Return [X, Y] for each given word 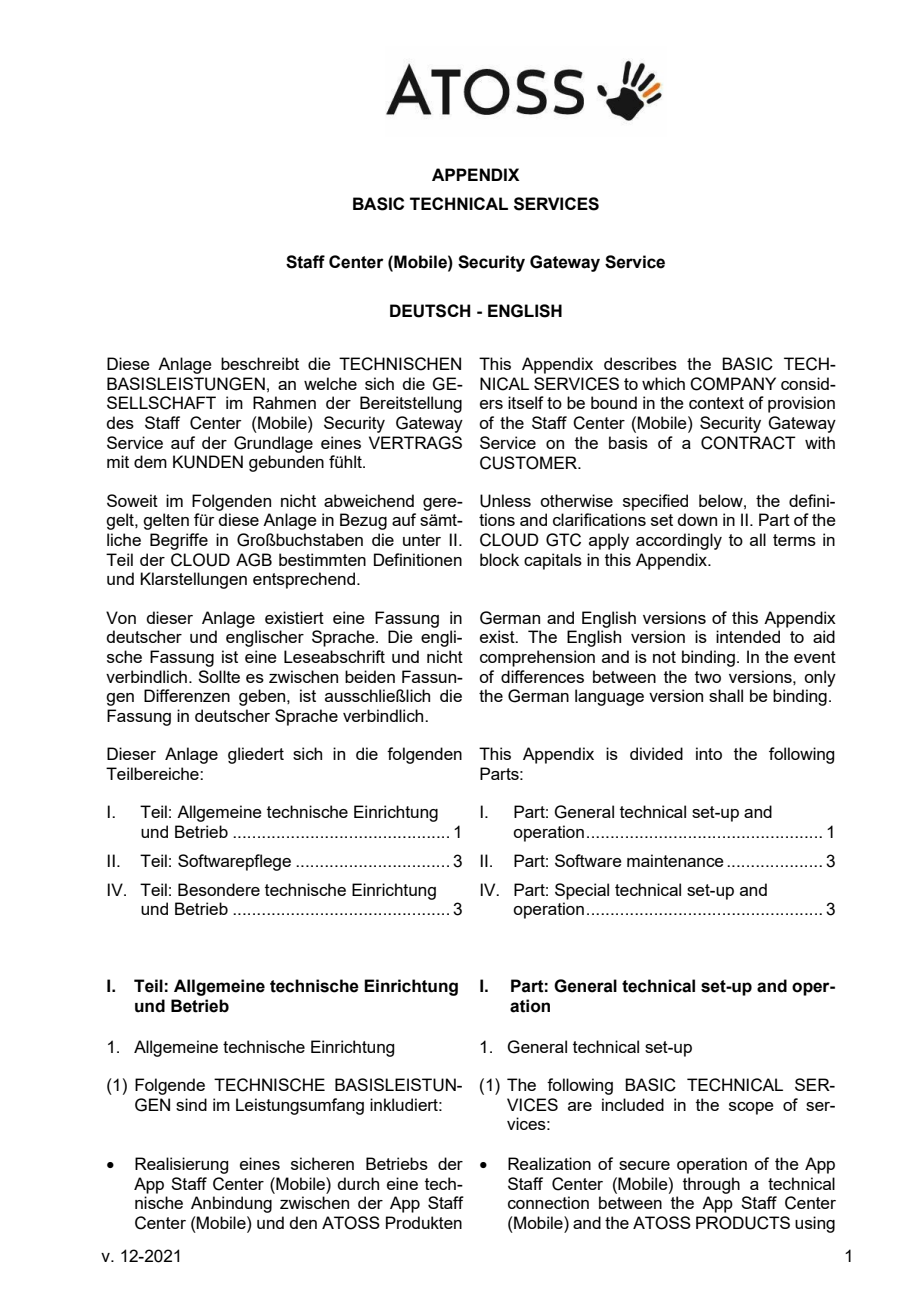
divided [656, 753]
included [633, 1104]
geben [263, 697]
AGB [254, 560]
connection [548, 1202]
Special [582, 891]
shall [726, 695]
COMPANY [733, 384]
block [499, 559]
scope [751, 1108]
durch [358, 1183]
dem [150, 461]
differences [542, 676]
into [709, 753]
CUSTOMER [530, 463]
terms [794, 540]
